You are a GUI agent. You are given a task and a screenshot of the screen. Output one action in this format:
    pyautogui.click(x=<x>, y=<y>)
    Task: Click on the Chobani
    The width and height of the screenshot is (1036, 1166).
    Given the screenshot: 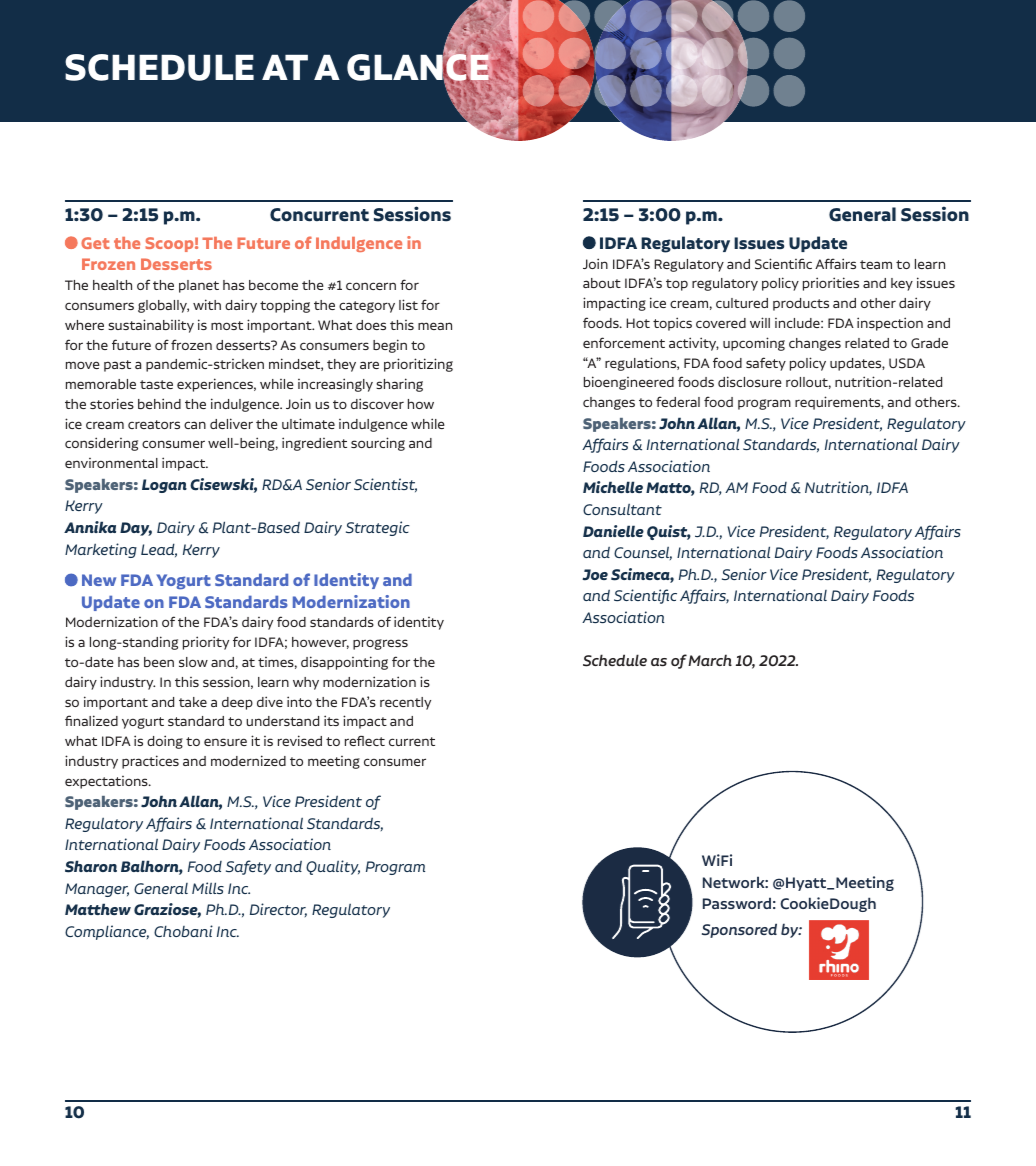 What is the action you would take?
    pyautogui.click(x=183, y=931)
